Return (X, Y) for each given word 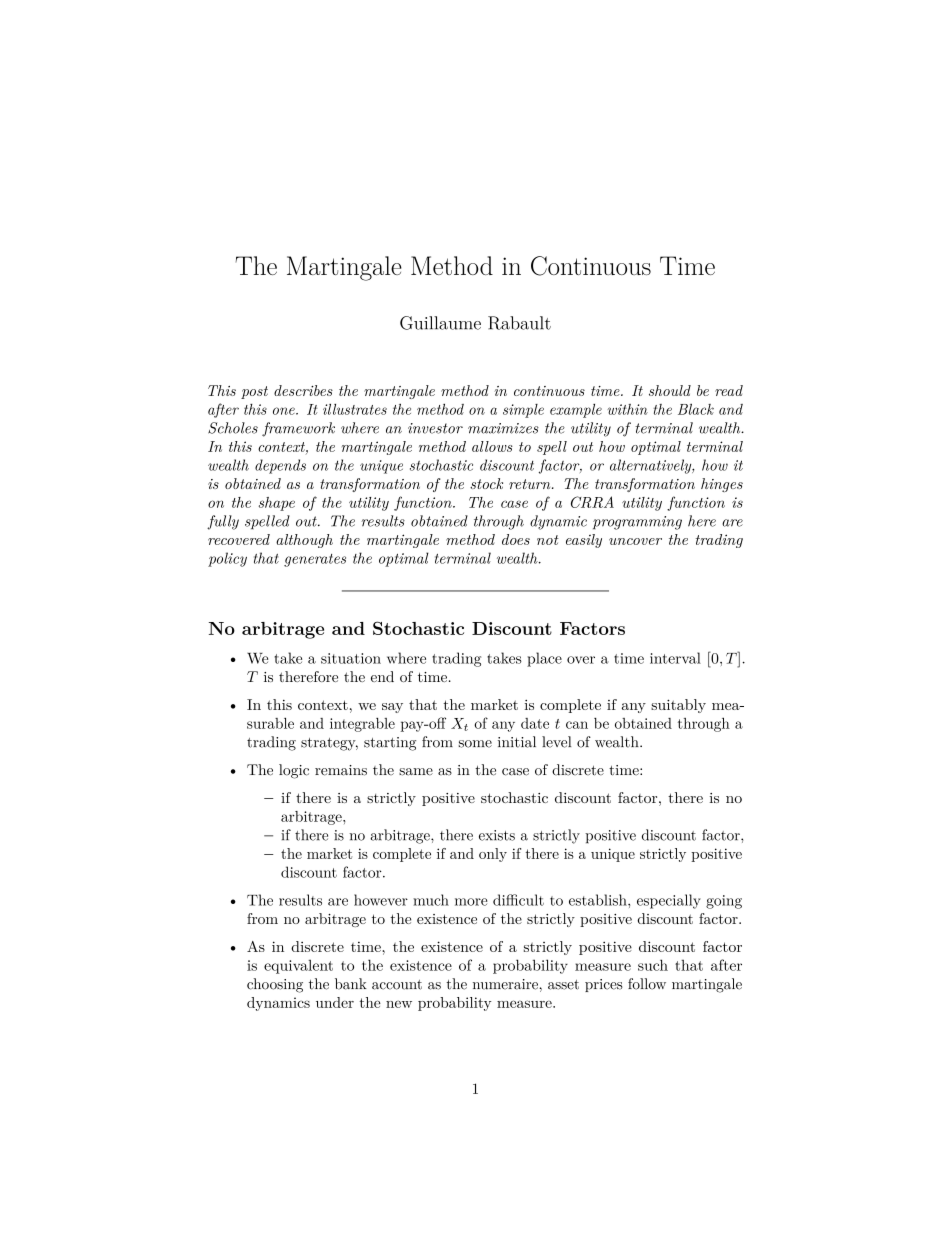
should (670, 390)
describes (303, 390)
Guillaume (440, 323)
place (544, 659)
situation (351, 658)
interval (675, 658)
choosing (275, 985)
